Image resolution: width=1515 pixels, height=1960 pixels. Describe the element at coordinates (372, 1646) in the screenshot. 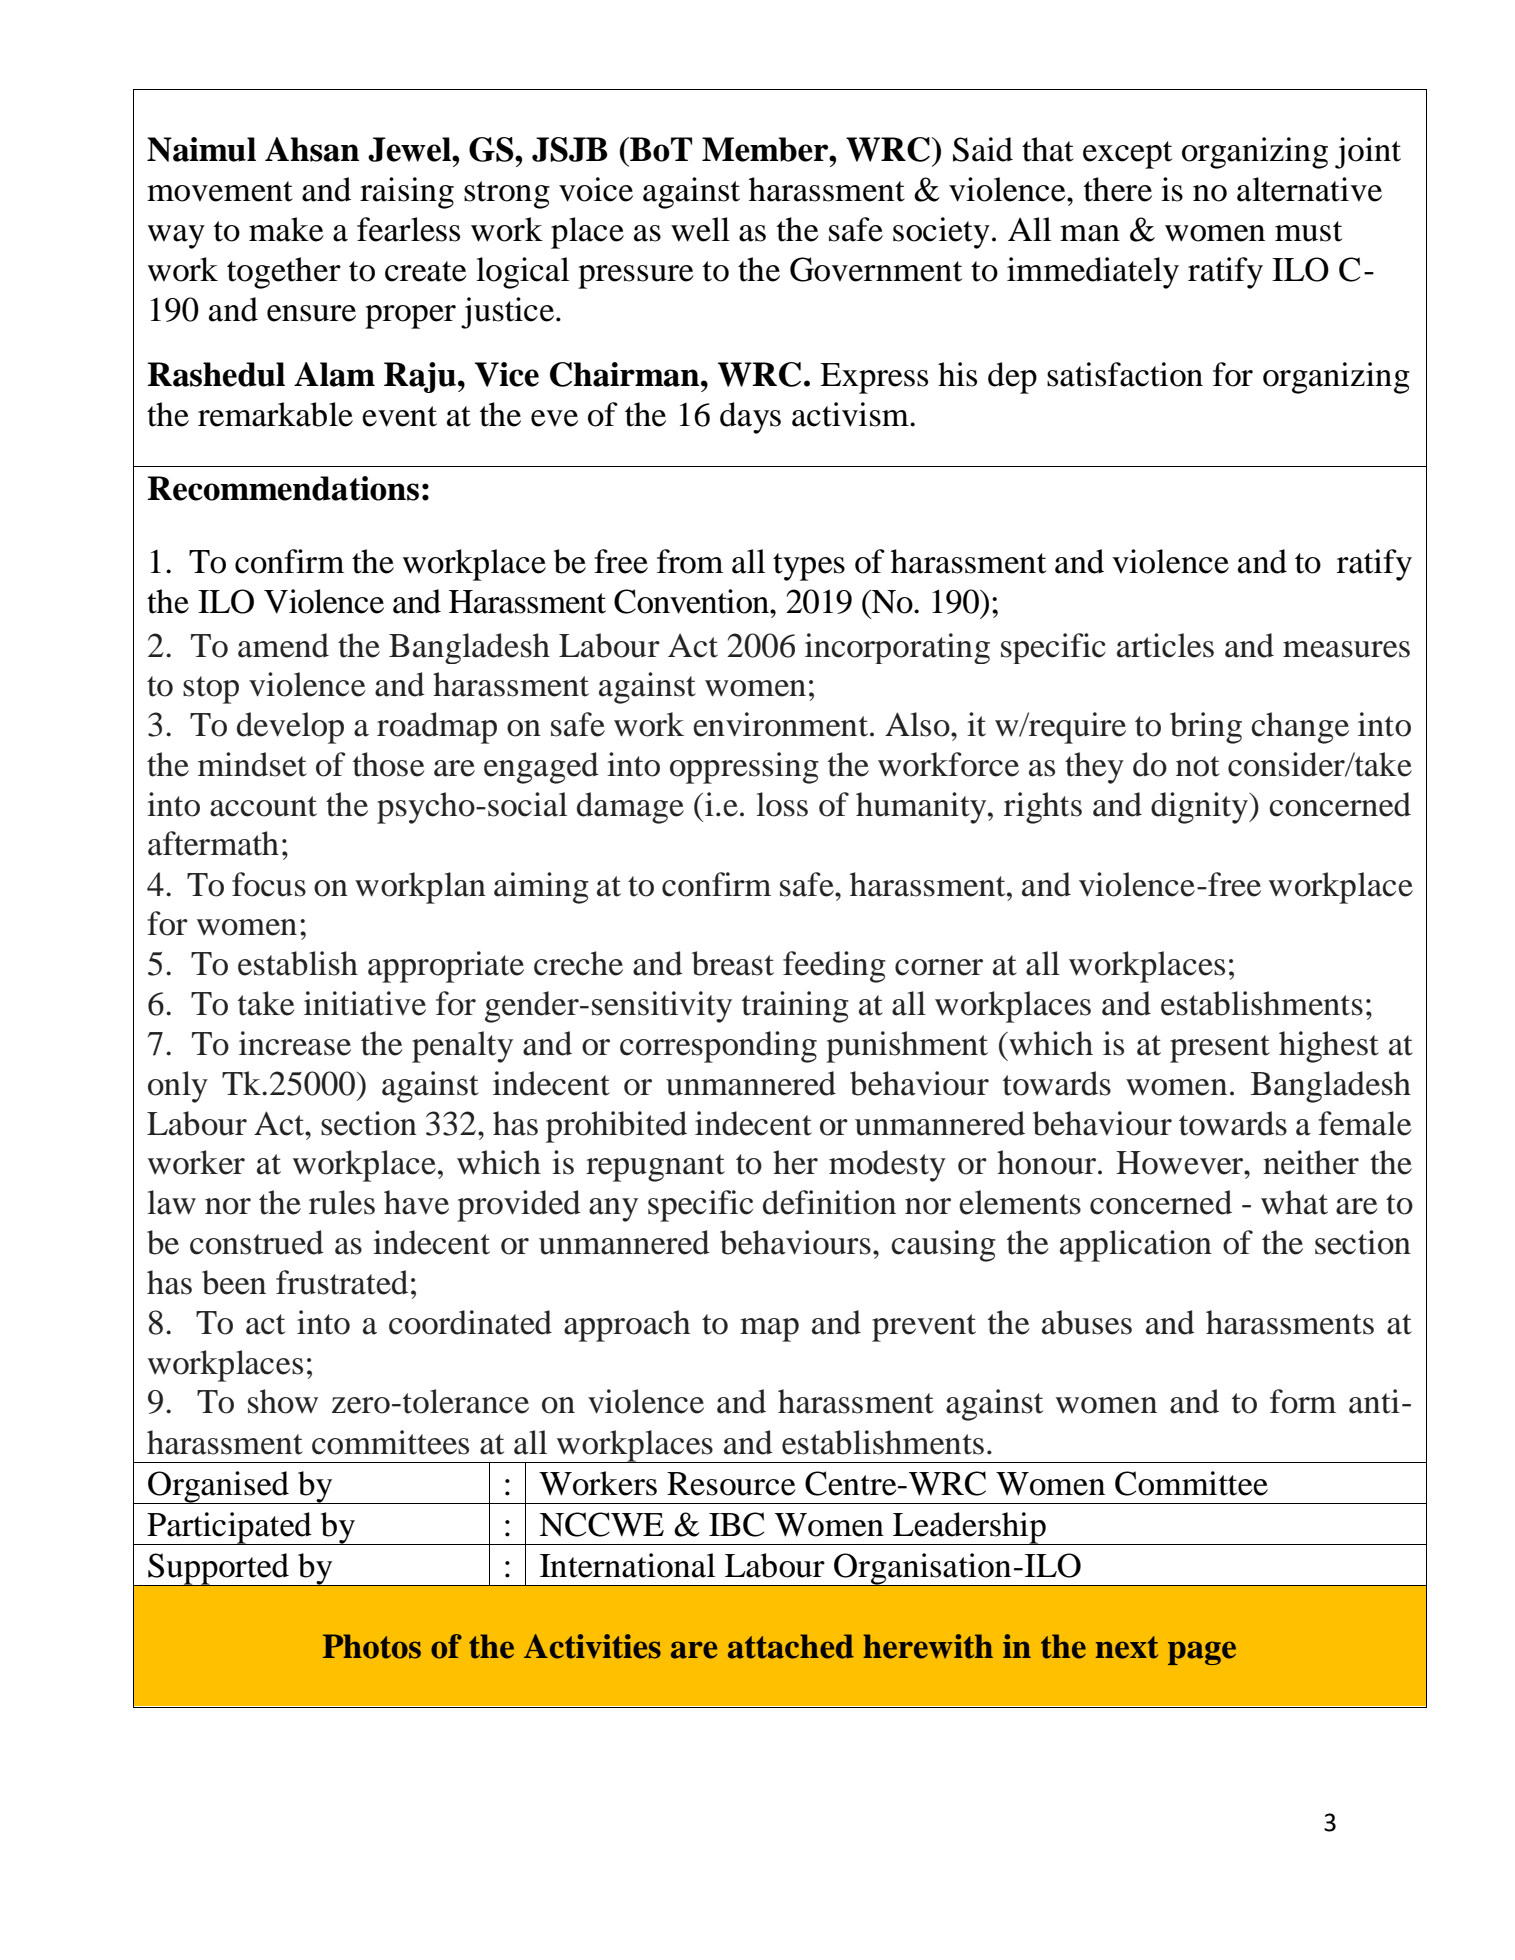

I see `Photos` at that location.
